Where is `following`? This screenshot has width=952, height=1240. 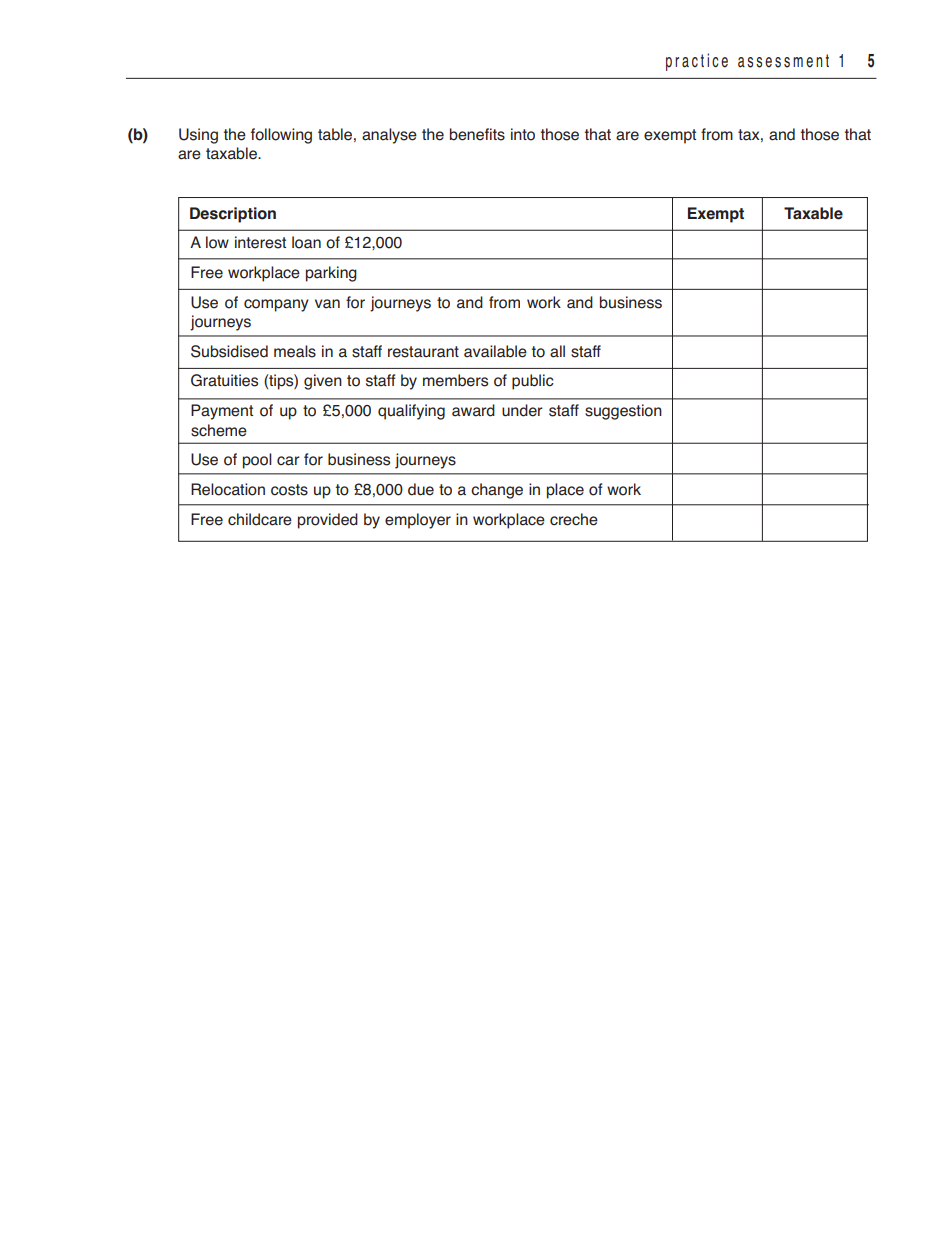
following is located at coordinates (281, 136).
